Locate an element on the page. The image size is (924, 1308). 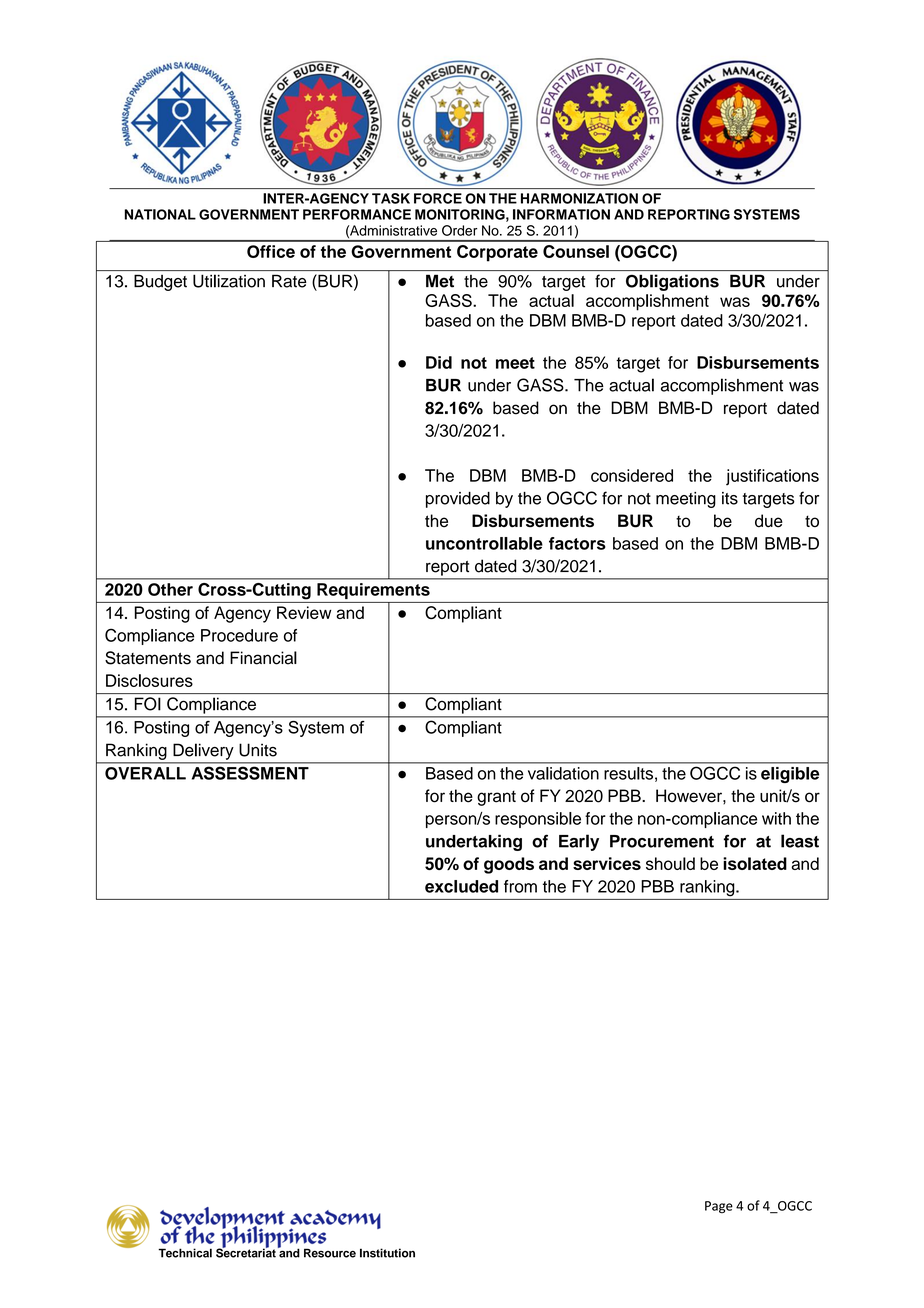
Secretariat is located at coordinates (246, 1252).
